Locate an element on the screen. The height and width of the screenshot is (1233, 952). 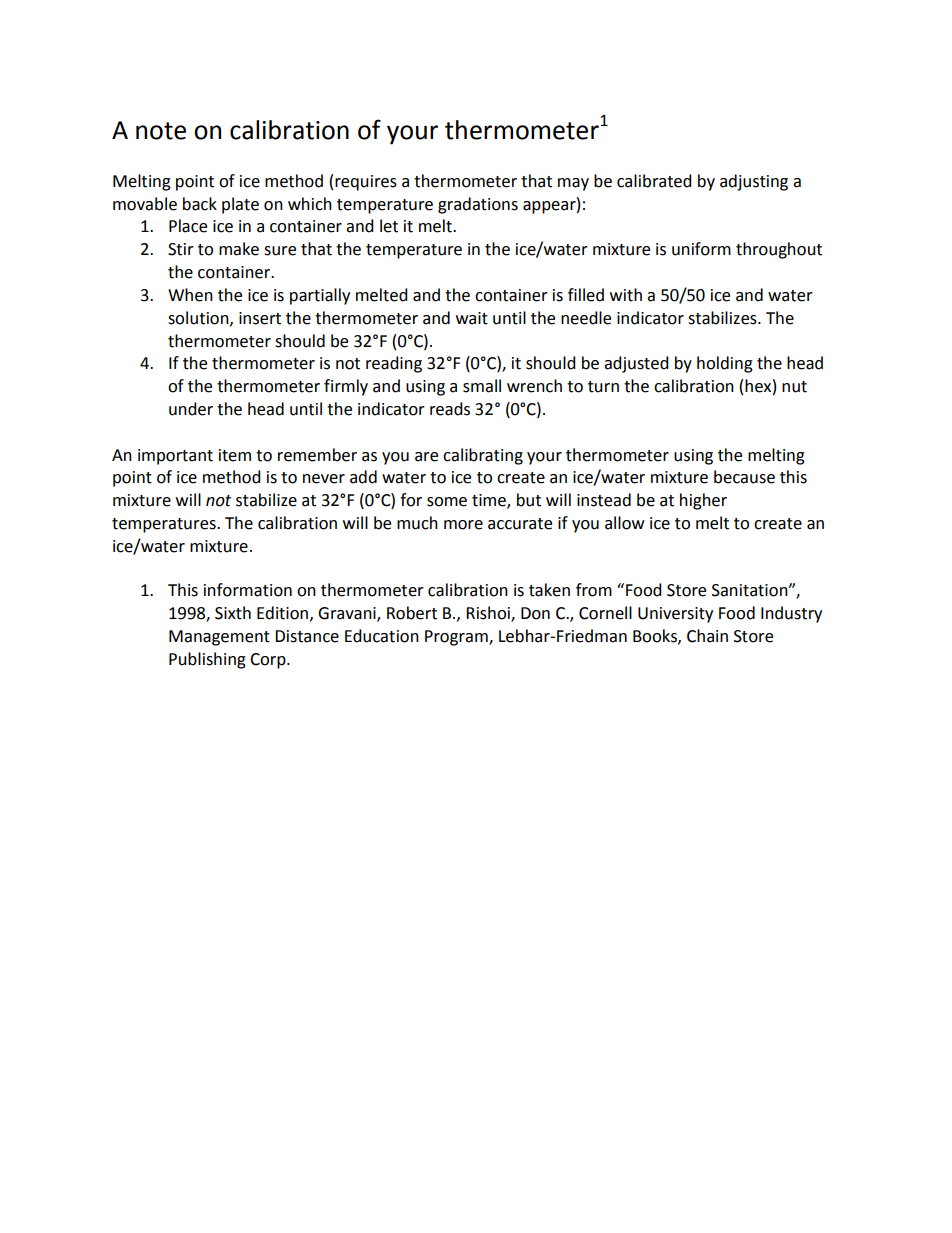
requires is located at coordinates (366, 183).
